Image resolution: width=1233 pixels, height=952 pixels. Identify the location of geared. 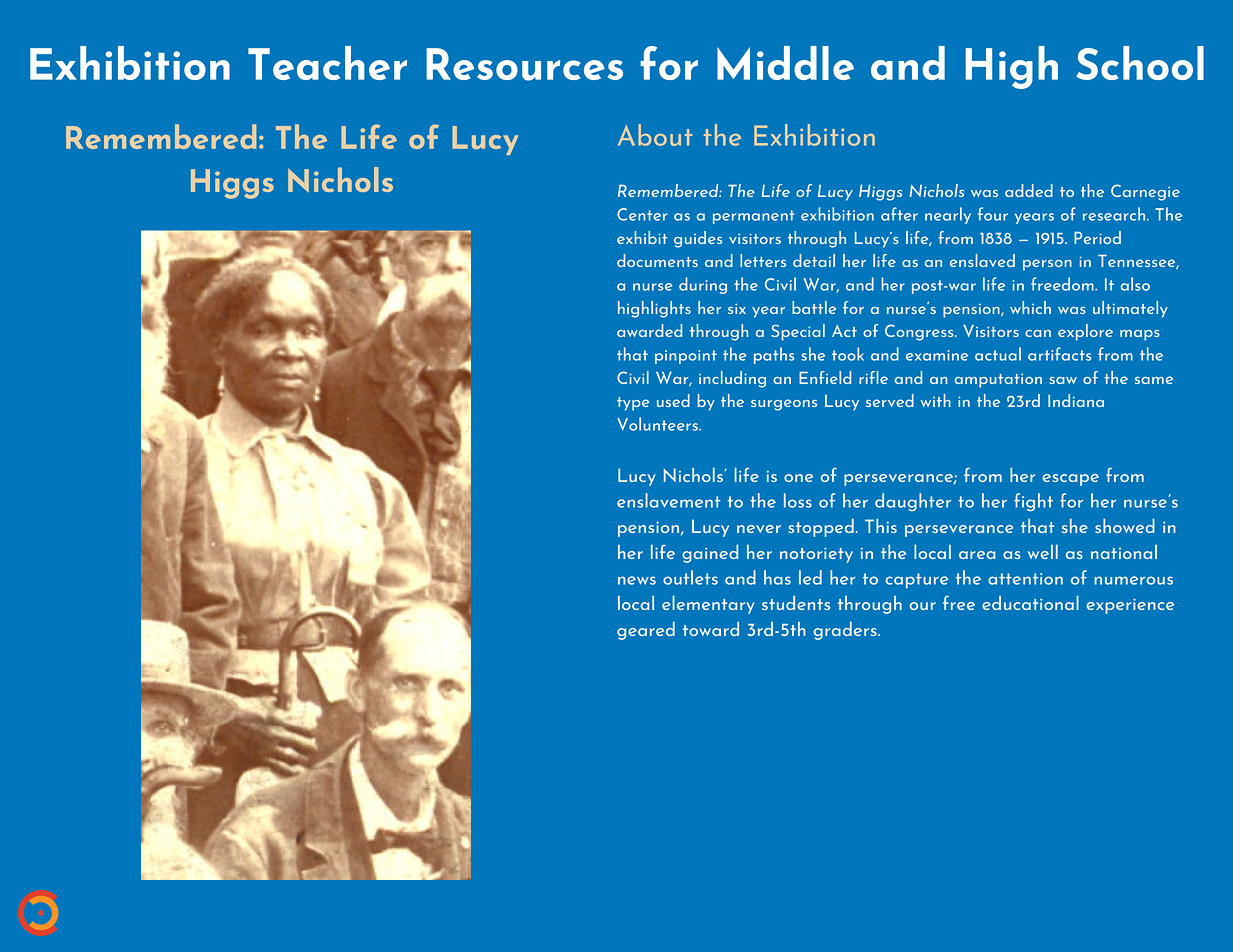
(646, 630).
